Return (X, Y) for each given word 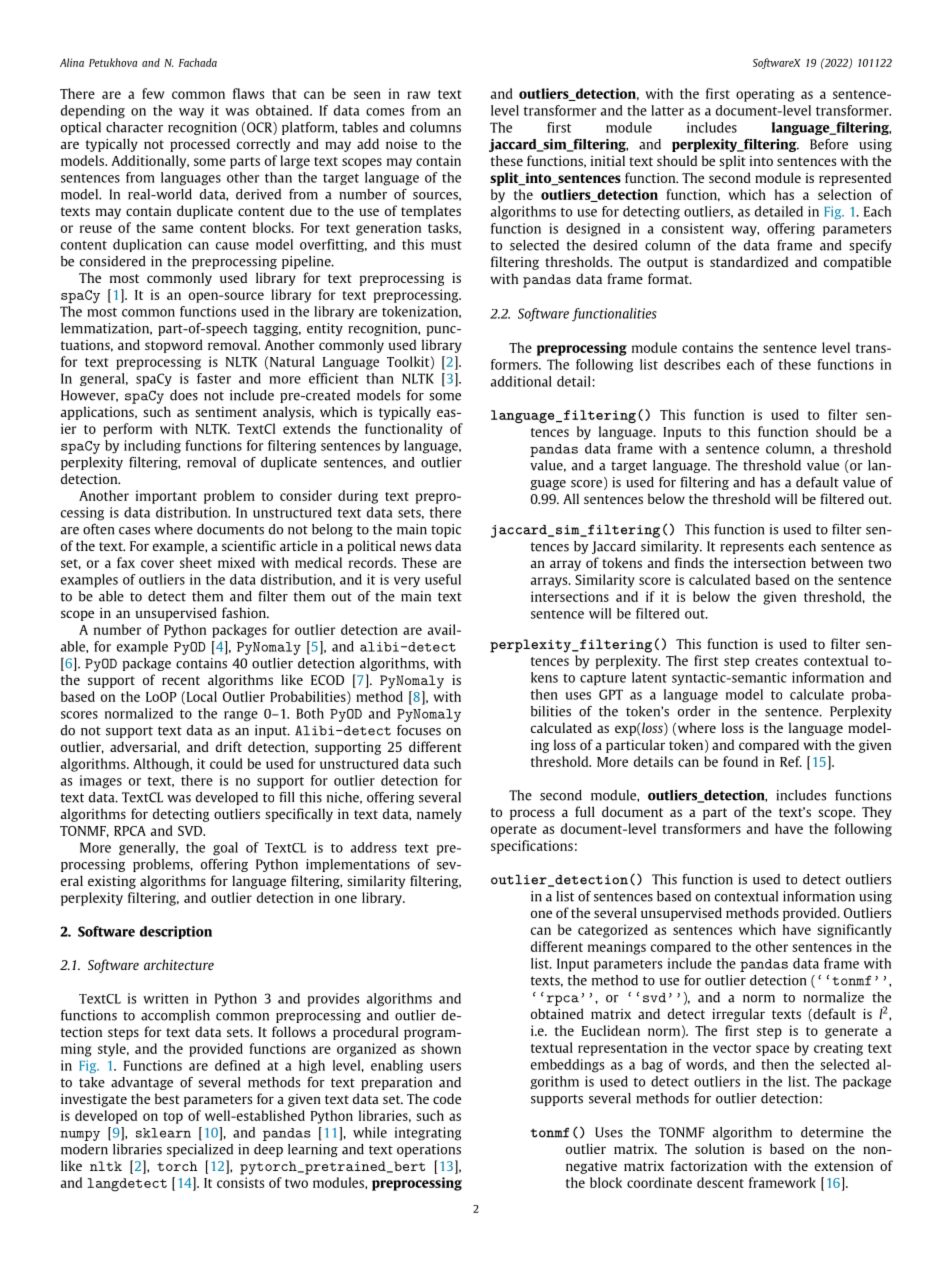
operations (429, 1150)
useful (443, 579)
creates (776, 661)
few (153, 93)
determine (832, 1132)
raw (419, 95)
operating (765, 95)
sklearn (163, 1133)
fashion (245, 612)
